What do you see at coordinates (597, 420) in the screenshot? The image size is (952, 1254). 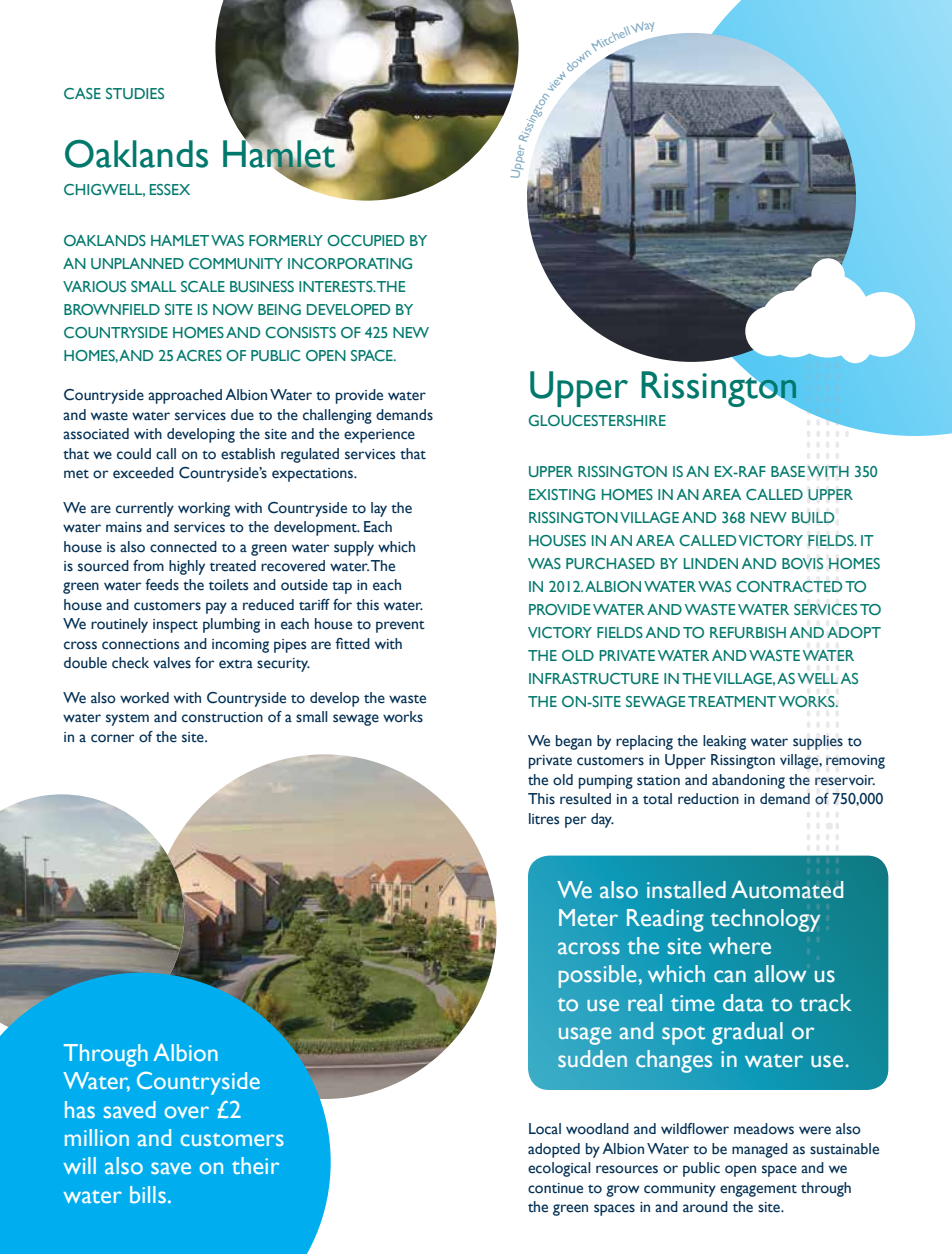 I see `GLOUCESTERSHIRE` at bounding box center [597, 420].
